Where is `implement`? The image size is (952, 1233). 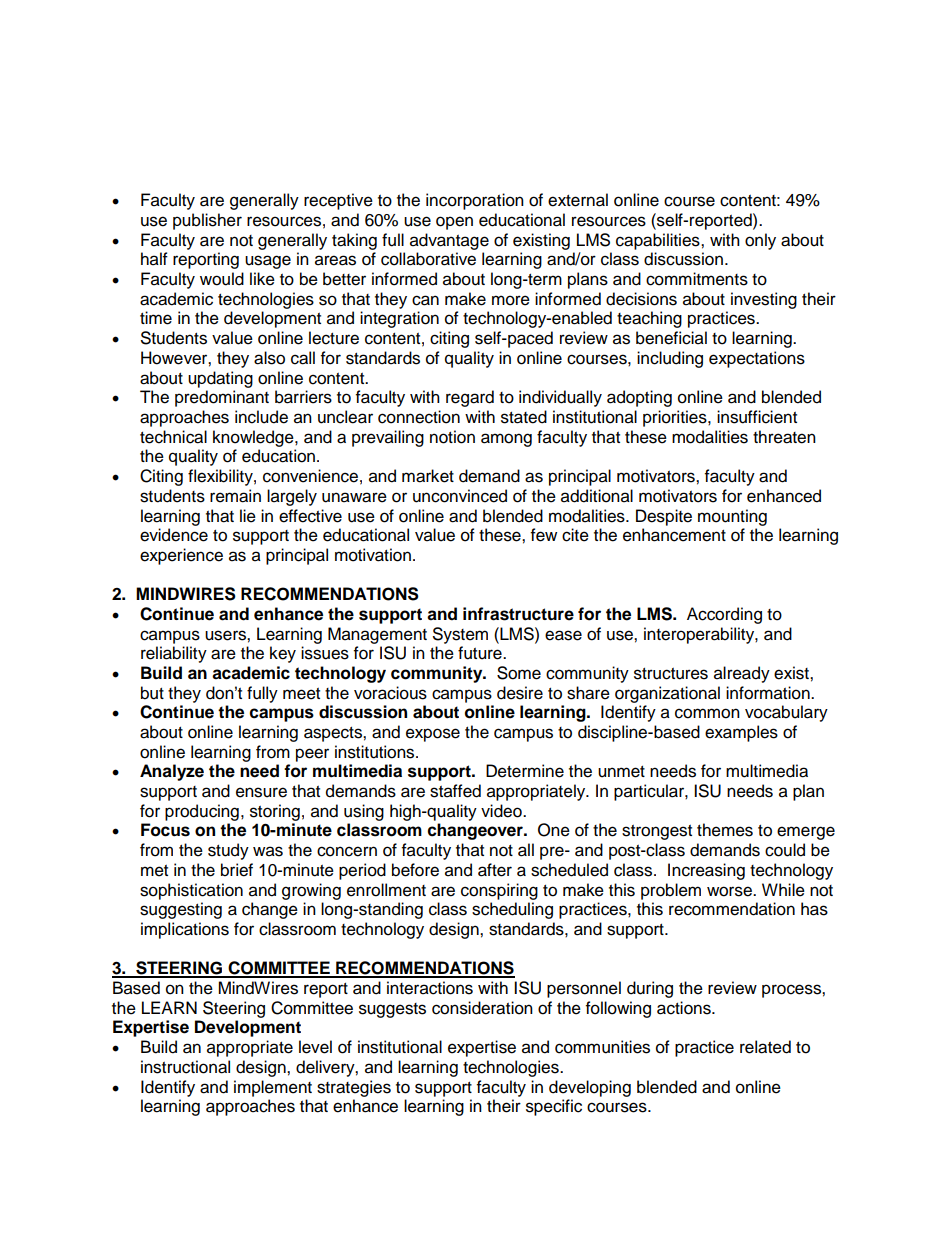
implement is located at coordinates (273, 1088).
